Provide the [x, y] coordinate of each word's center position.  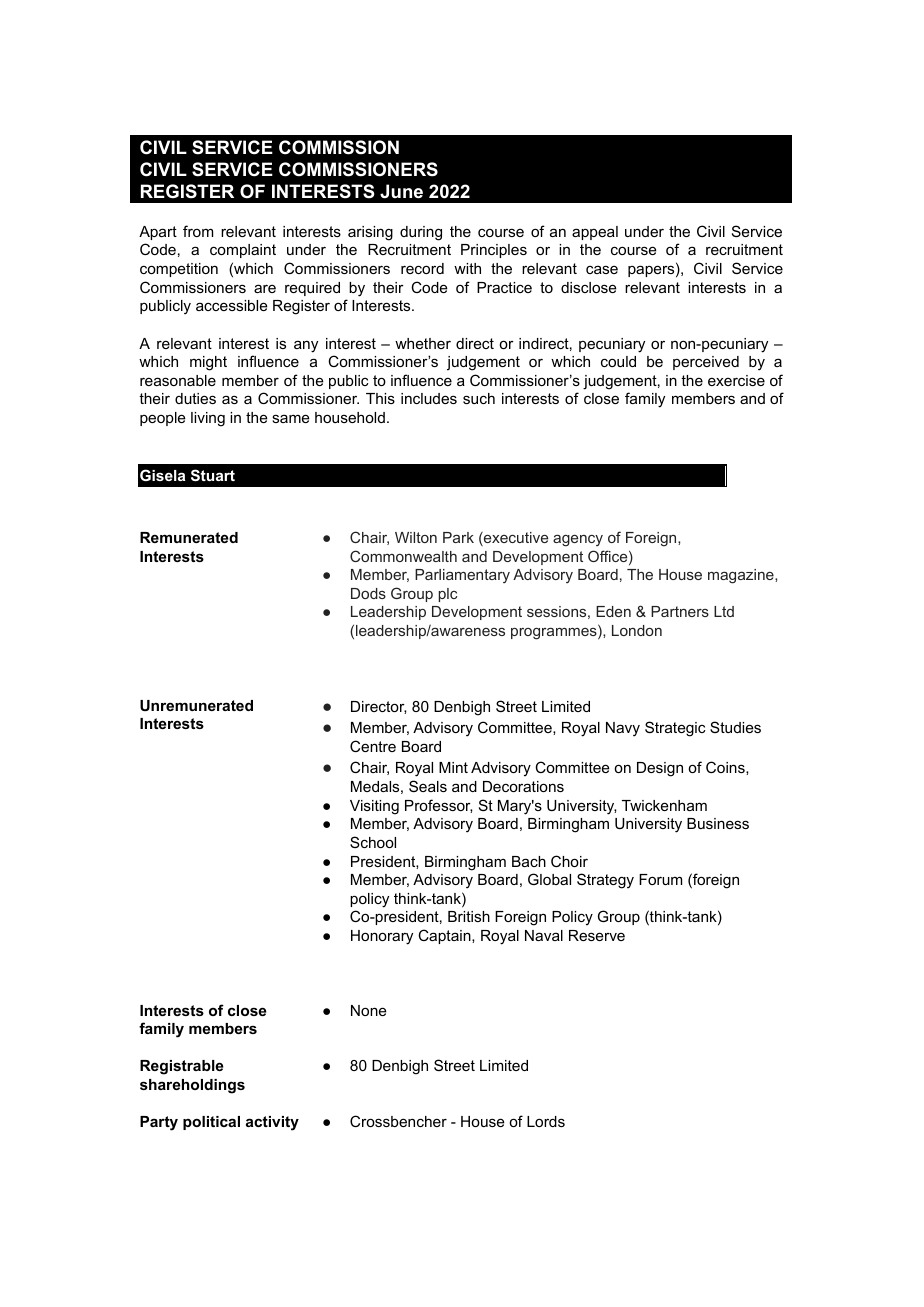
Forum [660, 879]
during [421, 233]
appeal [595, 233]
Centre [373, 746]
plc [447, 595]
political [211, 1123]
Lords [546, 1121]
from [198, 231]
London [637, 630]
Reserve [597, 935]
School [373, 842]
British [469, 916]
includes [429, 398]
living [208, 419]
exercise [736, 380]
